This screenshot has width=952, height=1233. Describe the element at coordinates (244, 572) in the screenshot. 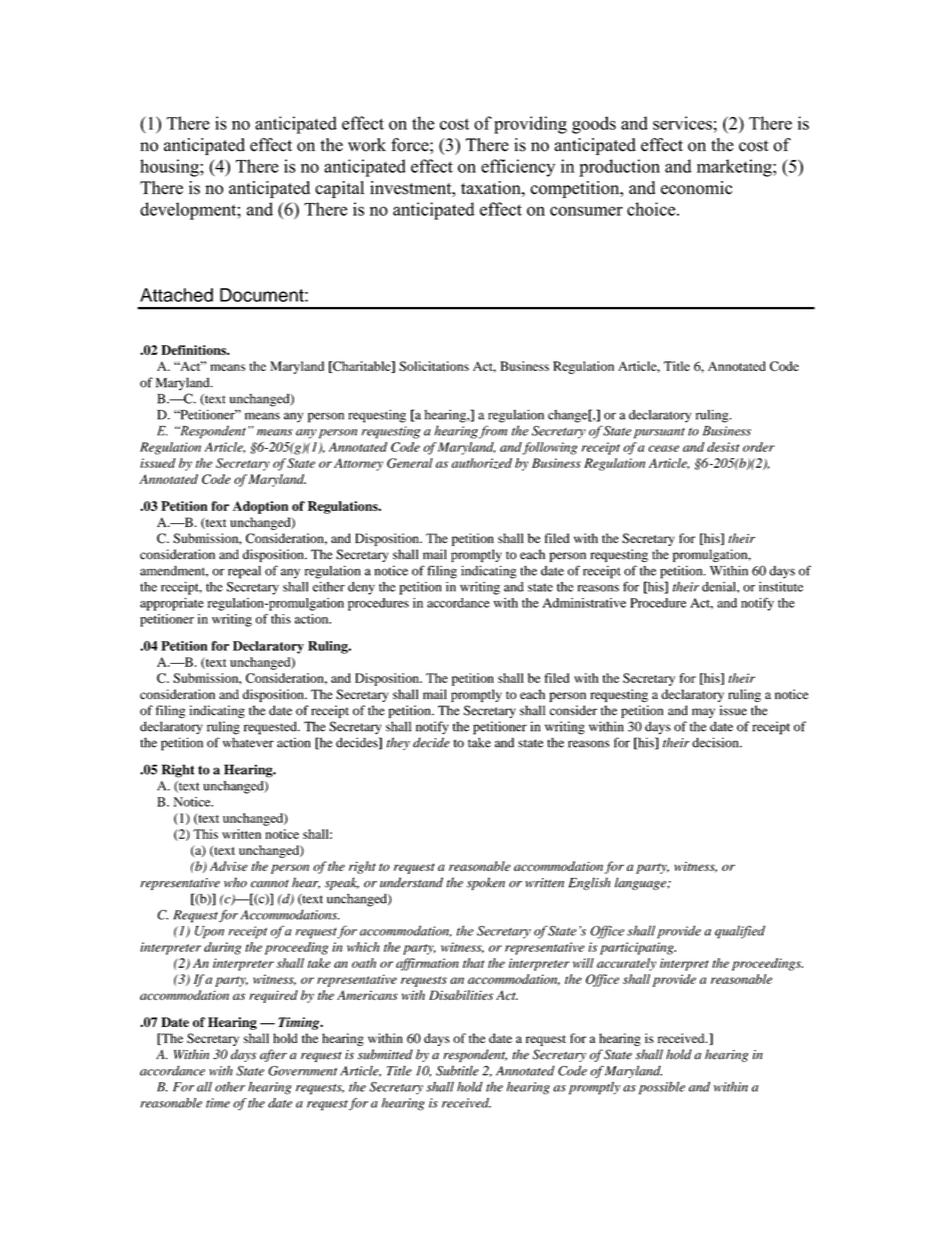

I see `repeal` at that location.
